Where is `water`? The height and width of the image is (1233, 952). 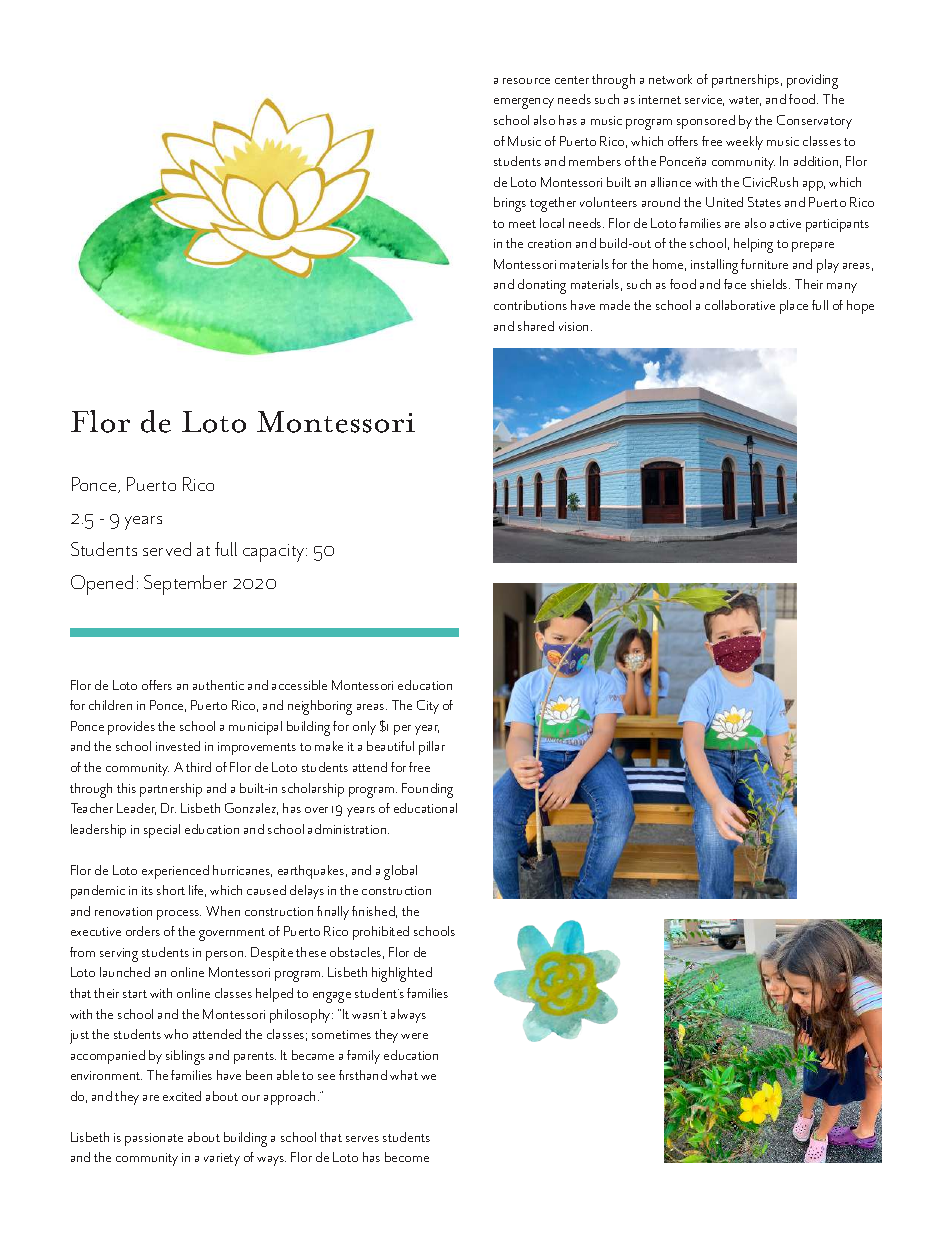 water is located at coordinates (745, 101).
